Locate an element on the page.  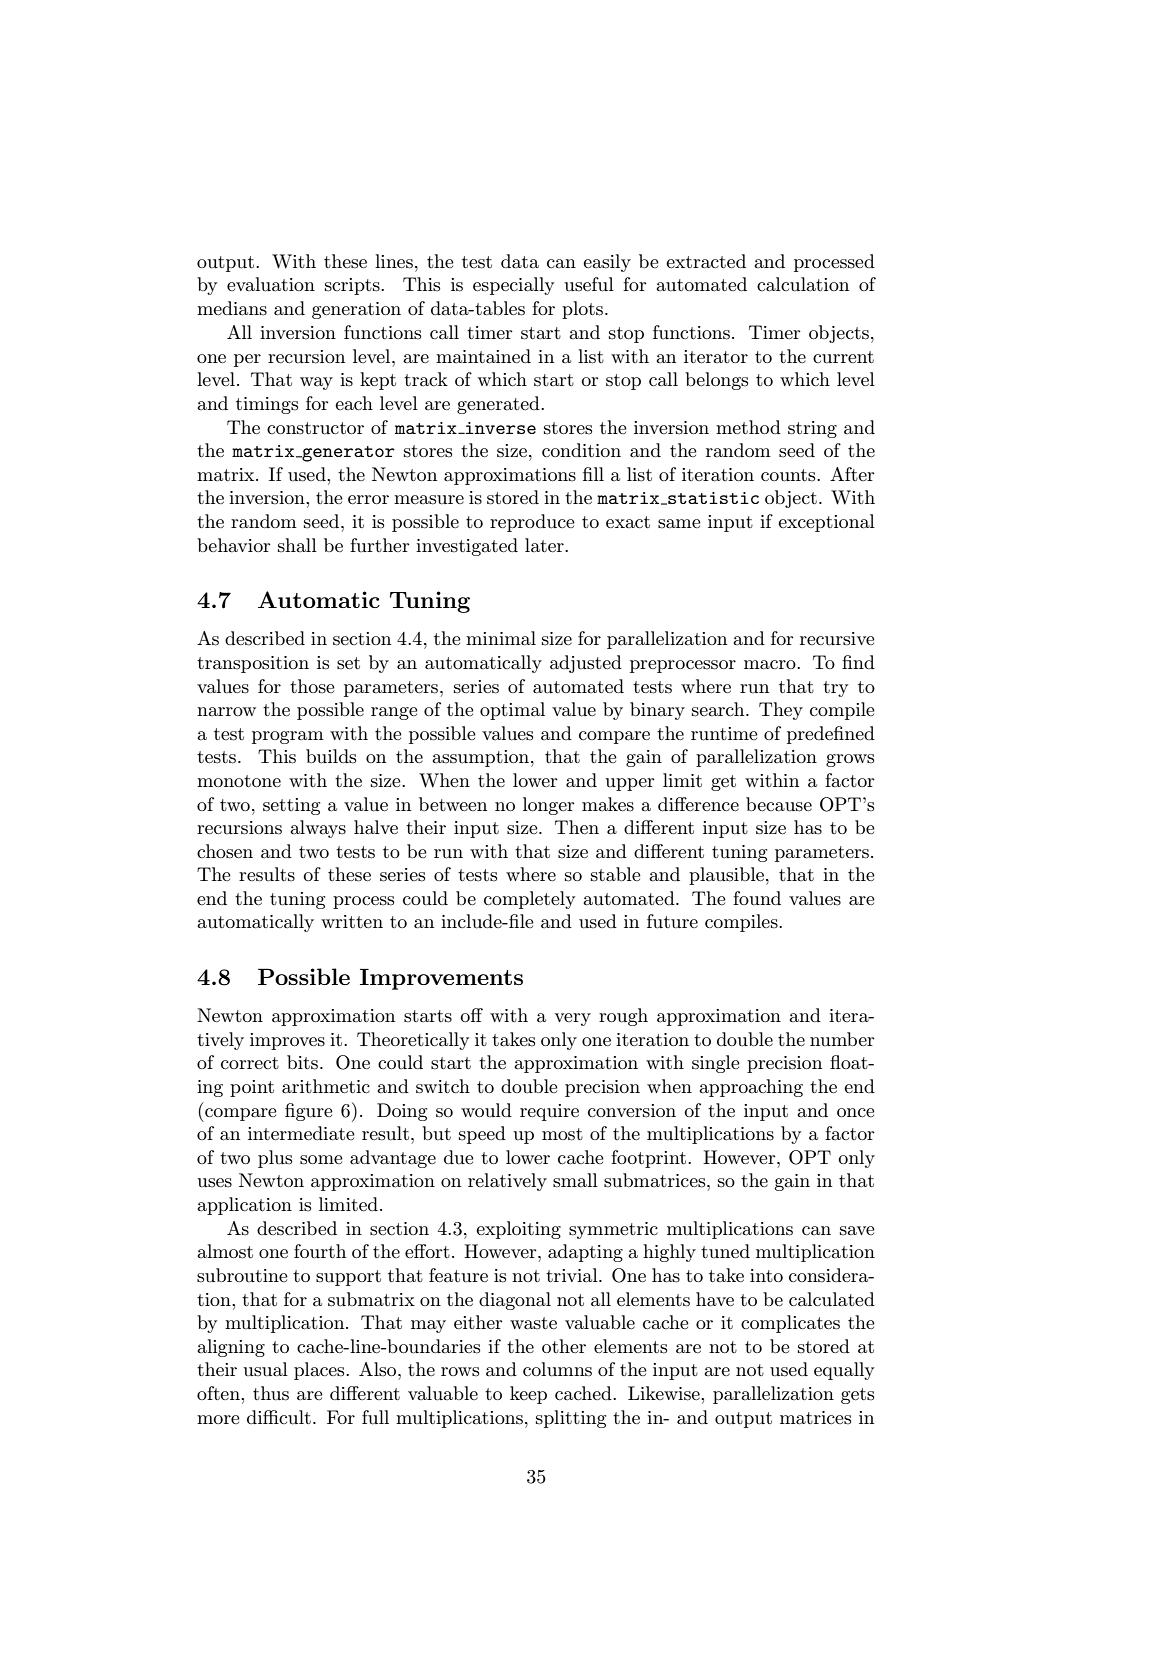
keep is located at coordinates (528, 1395).
